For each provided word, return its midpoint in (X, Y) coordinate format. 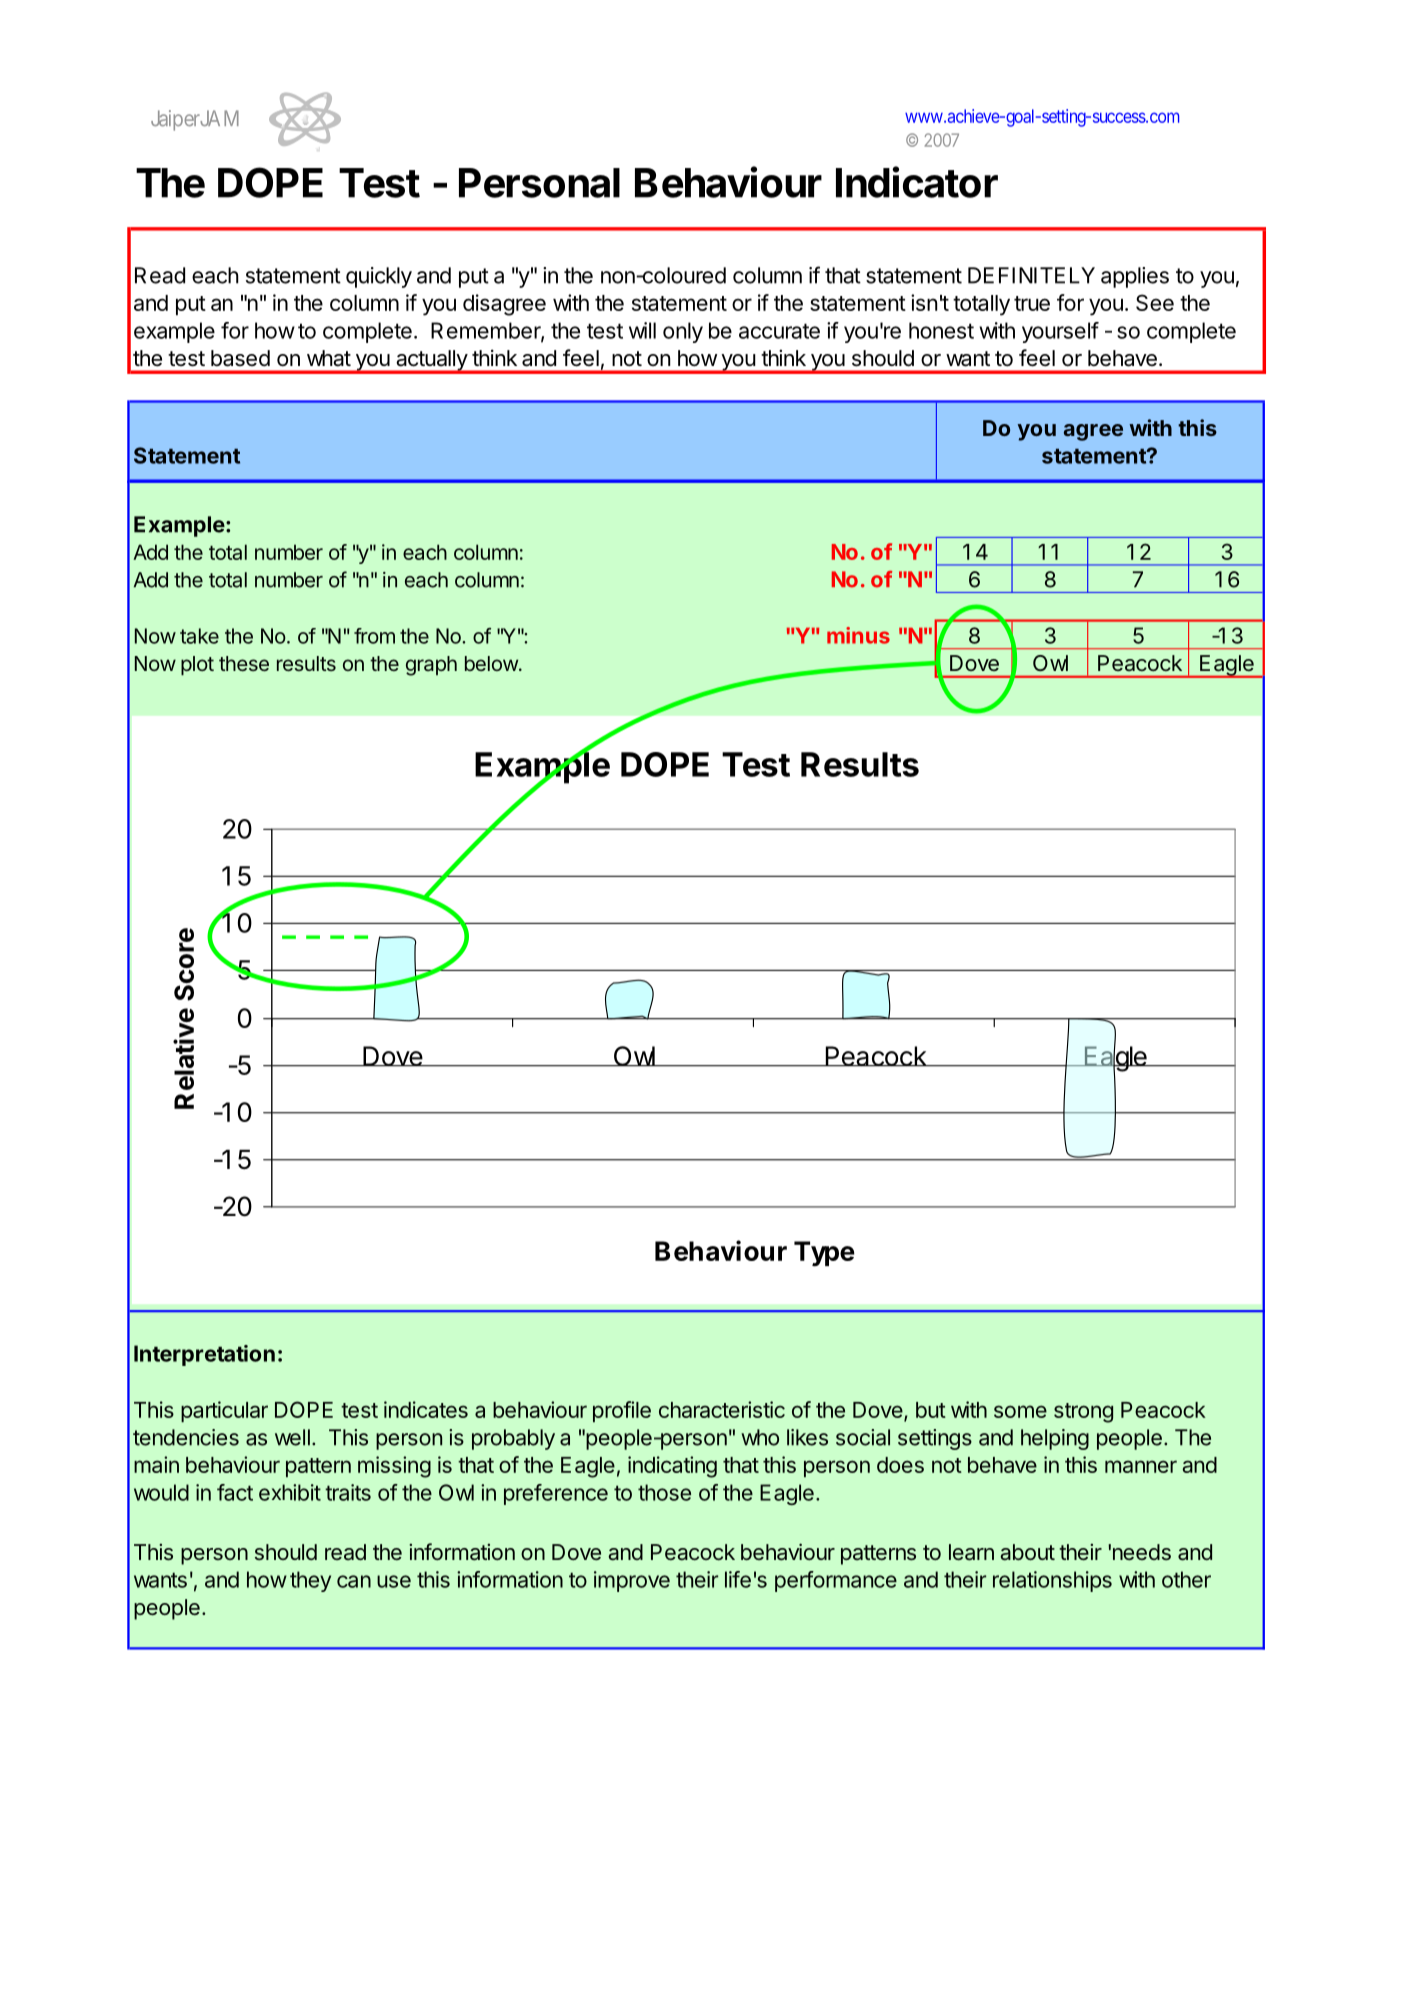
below (491, 663)
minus (858, 635)
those (664, 1492)
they (310, 1581)
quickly (379, 277)
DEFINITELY (1031, 275)
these (244, 663)
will (642, 330)
